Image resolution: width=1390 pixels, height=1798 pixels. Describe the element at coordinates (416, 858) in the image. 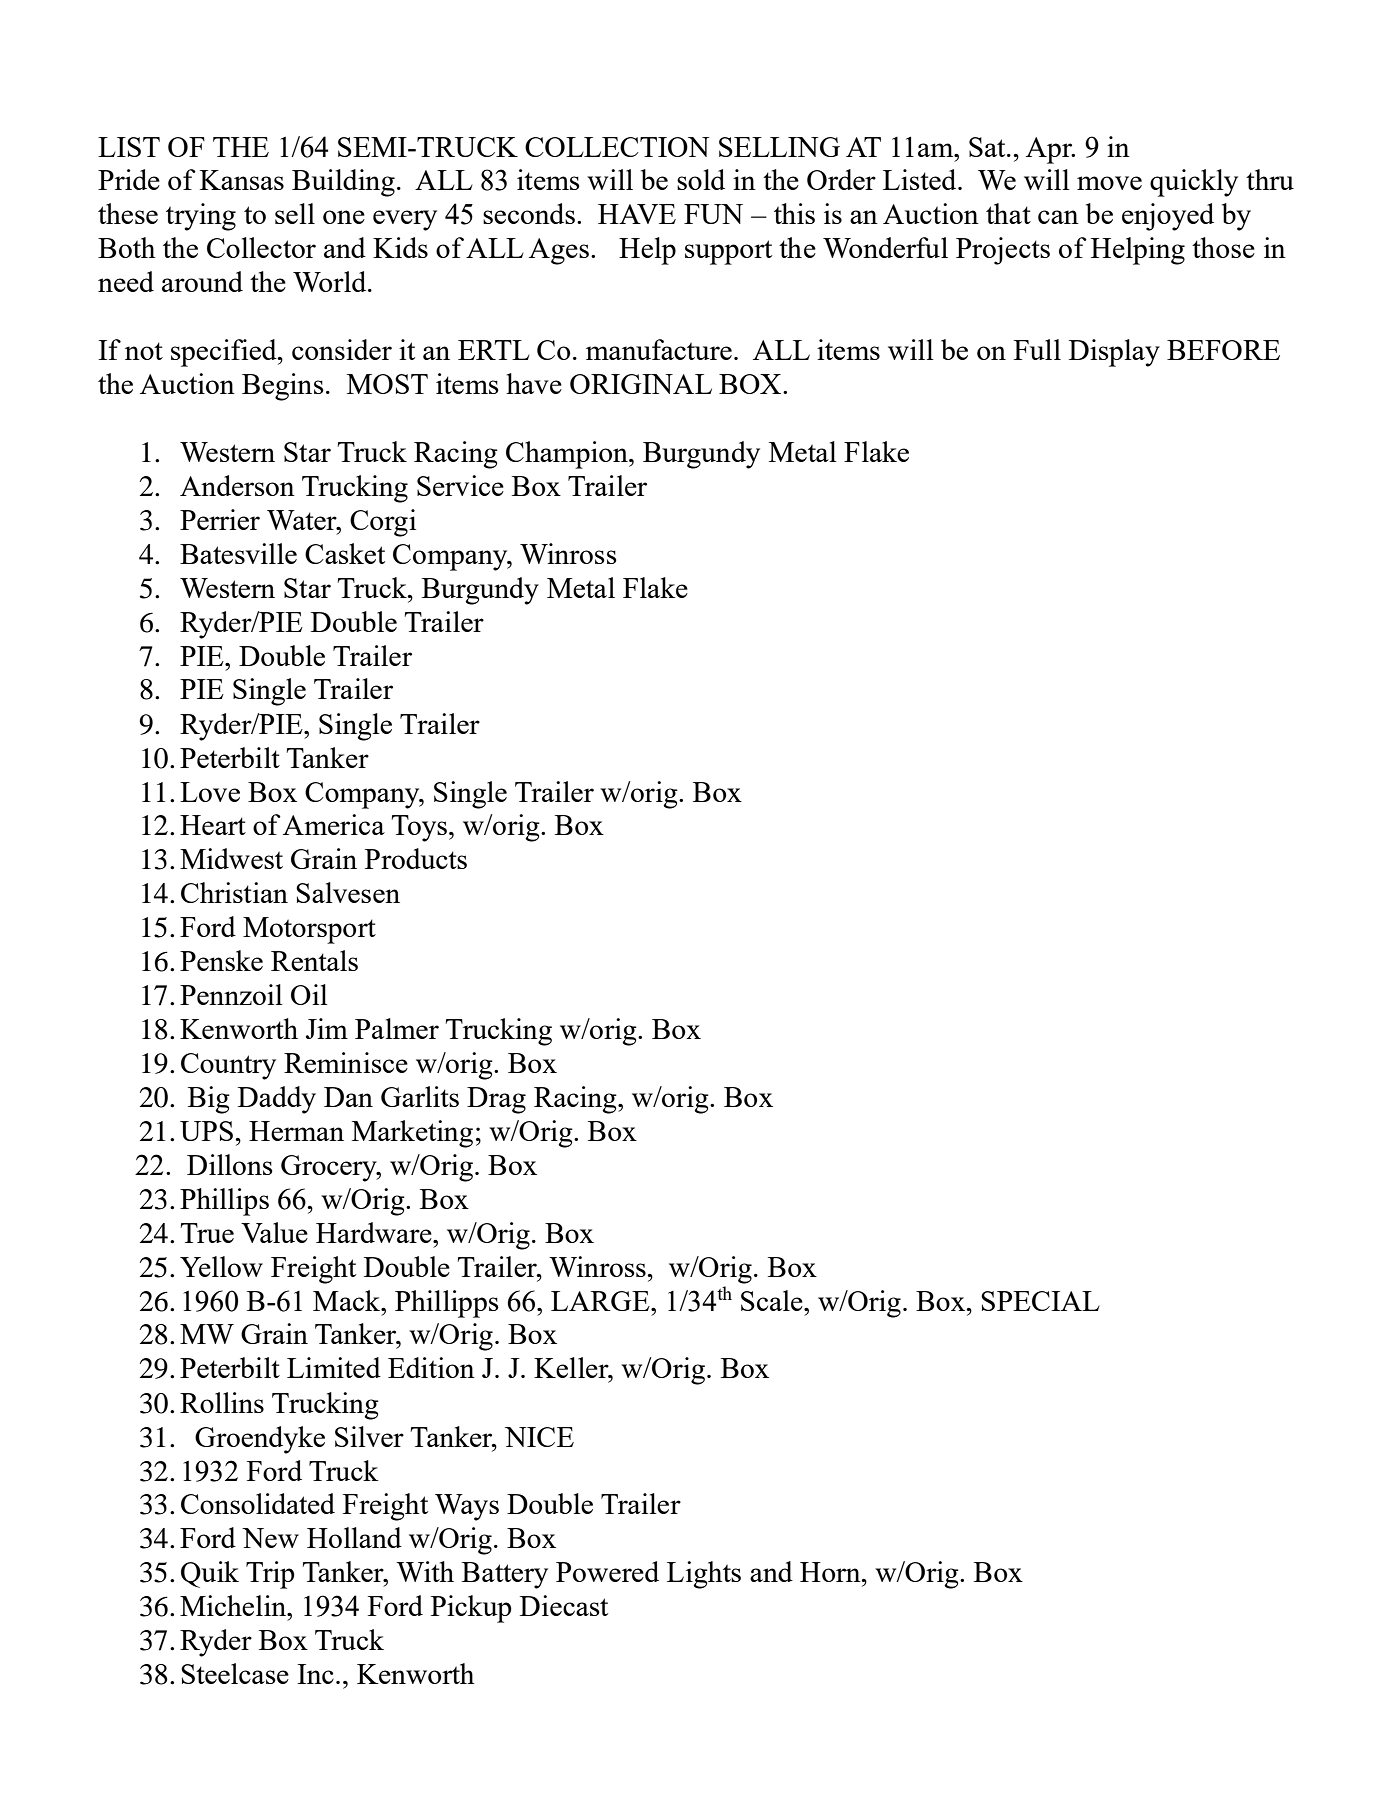

I see `Products` at that location.
